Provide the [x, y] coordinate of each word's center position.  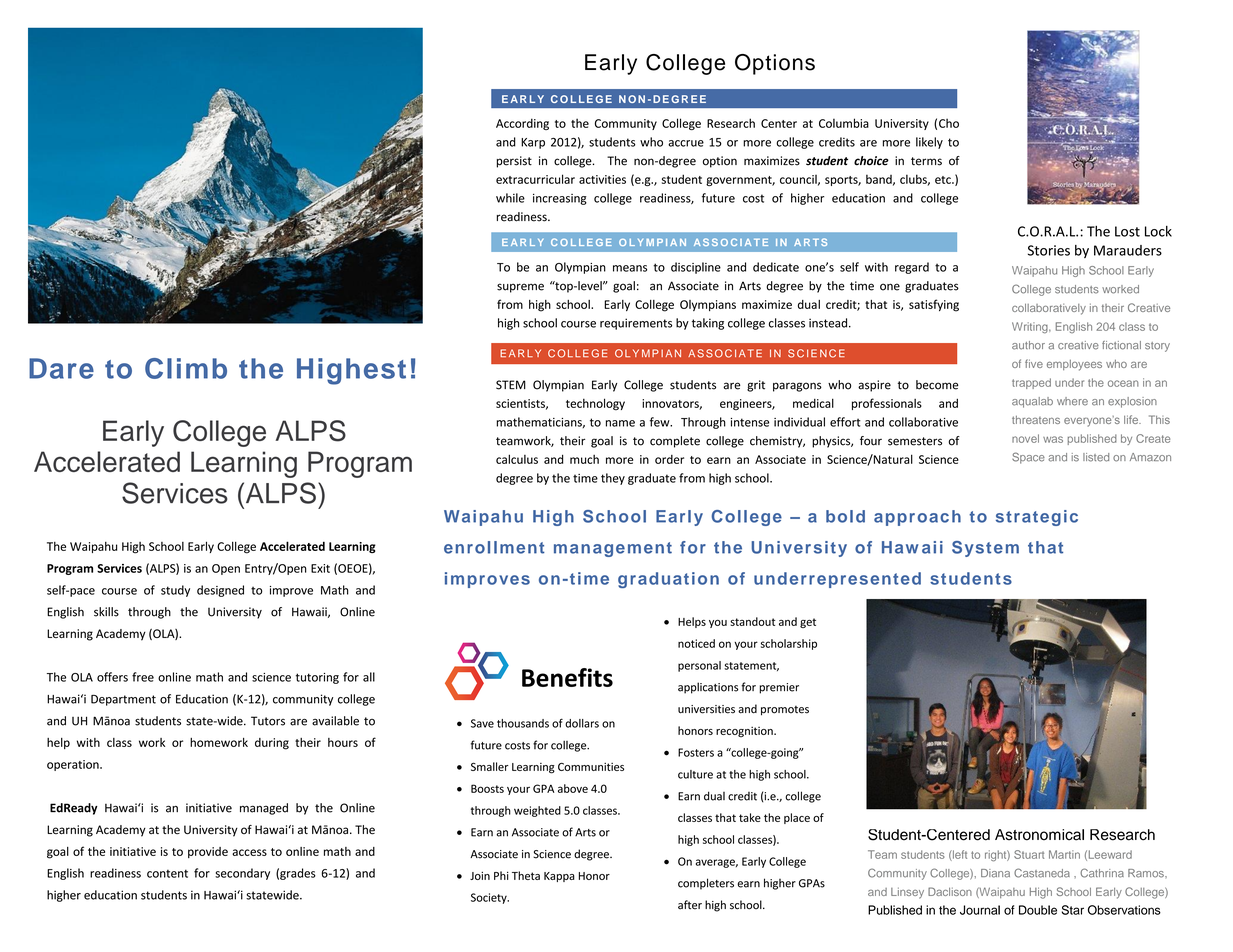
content [167, 873]
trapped [1031, 383]
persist [514, 162]
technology [595, 404]
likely [929, 143]
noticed [696, 643]
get [808, 623]
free [143, 677]
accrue [686, 143]
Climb [186, 368]
